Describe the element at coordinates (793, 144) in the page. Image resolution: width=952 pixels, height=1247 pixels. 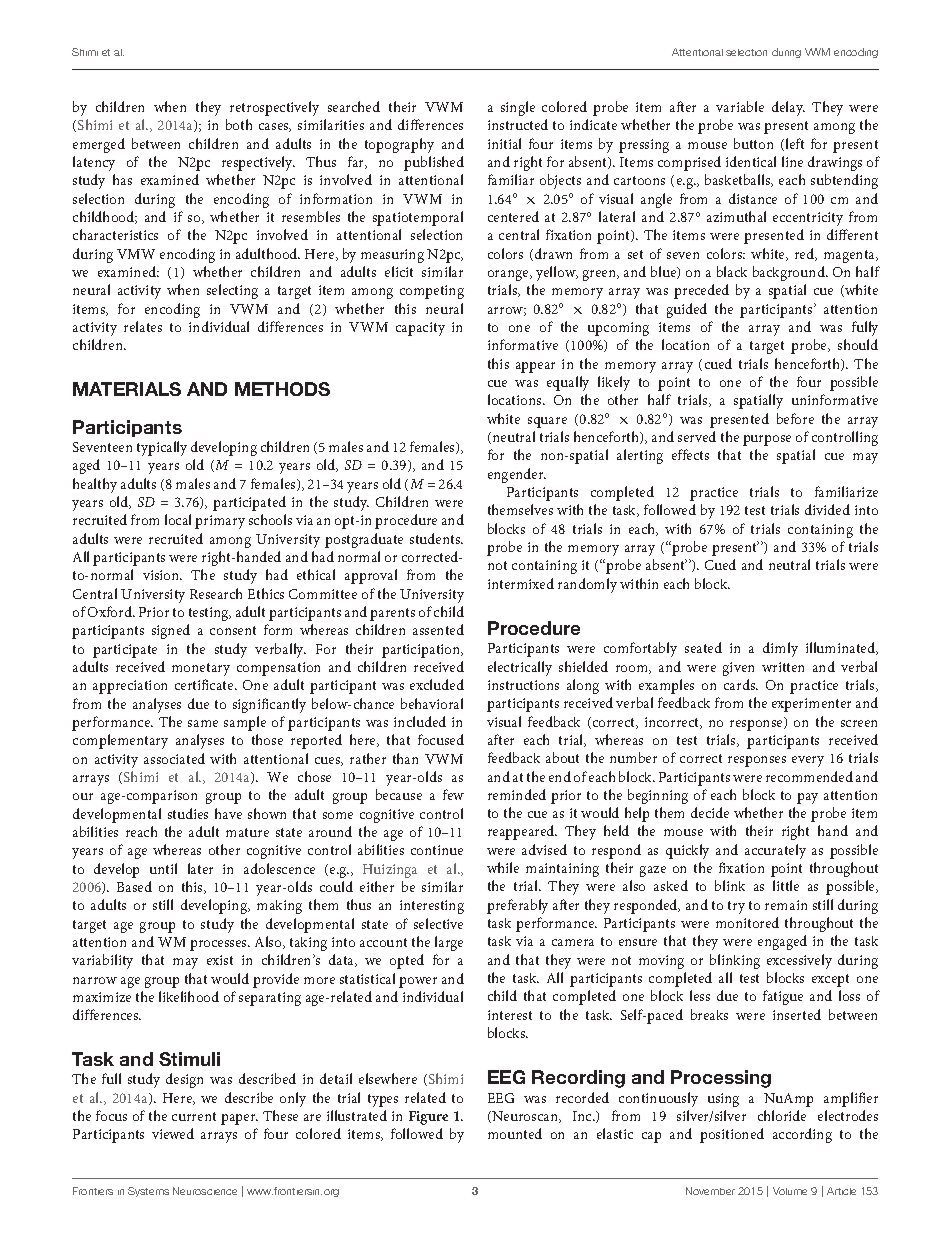
I see `left` at that location.
